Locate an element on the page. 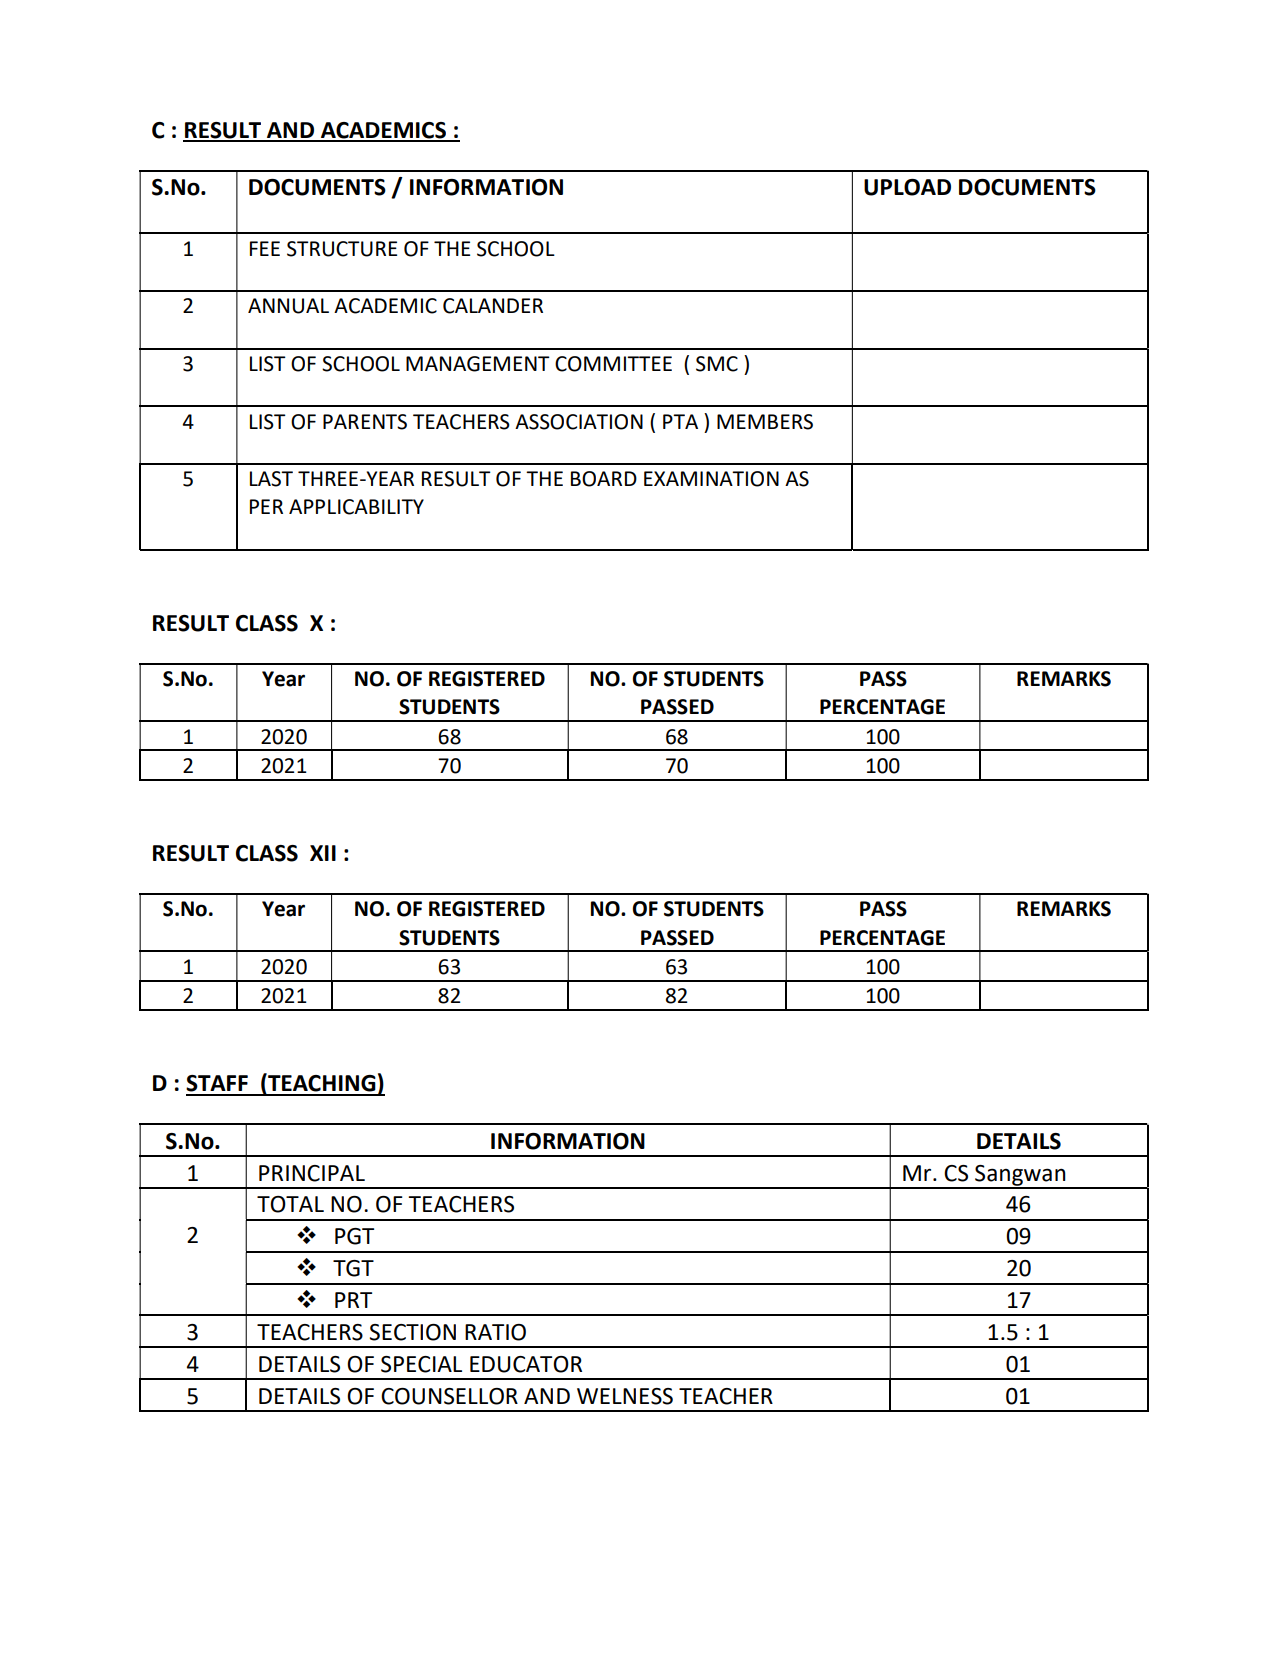 Image resolution: width=1288 pixels, height=1667 pixels. XII is located at coordinates (323, 853).
